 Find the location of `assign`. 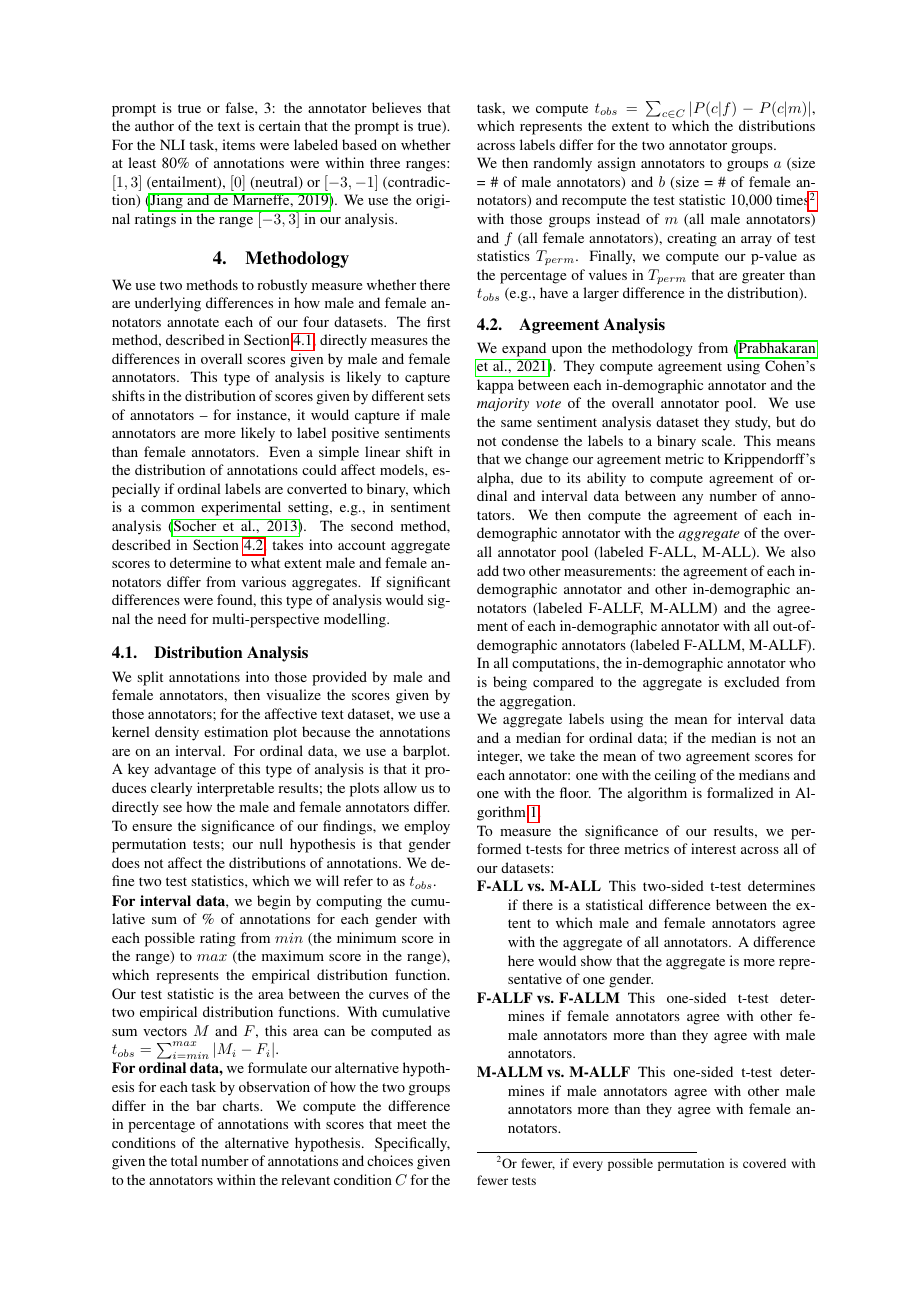

assign is located at coordinates (617, 164).
